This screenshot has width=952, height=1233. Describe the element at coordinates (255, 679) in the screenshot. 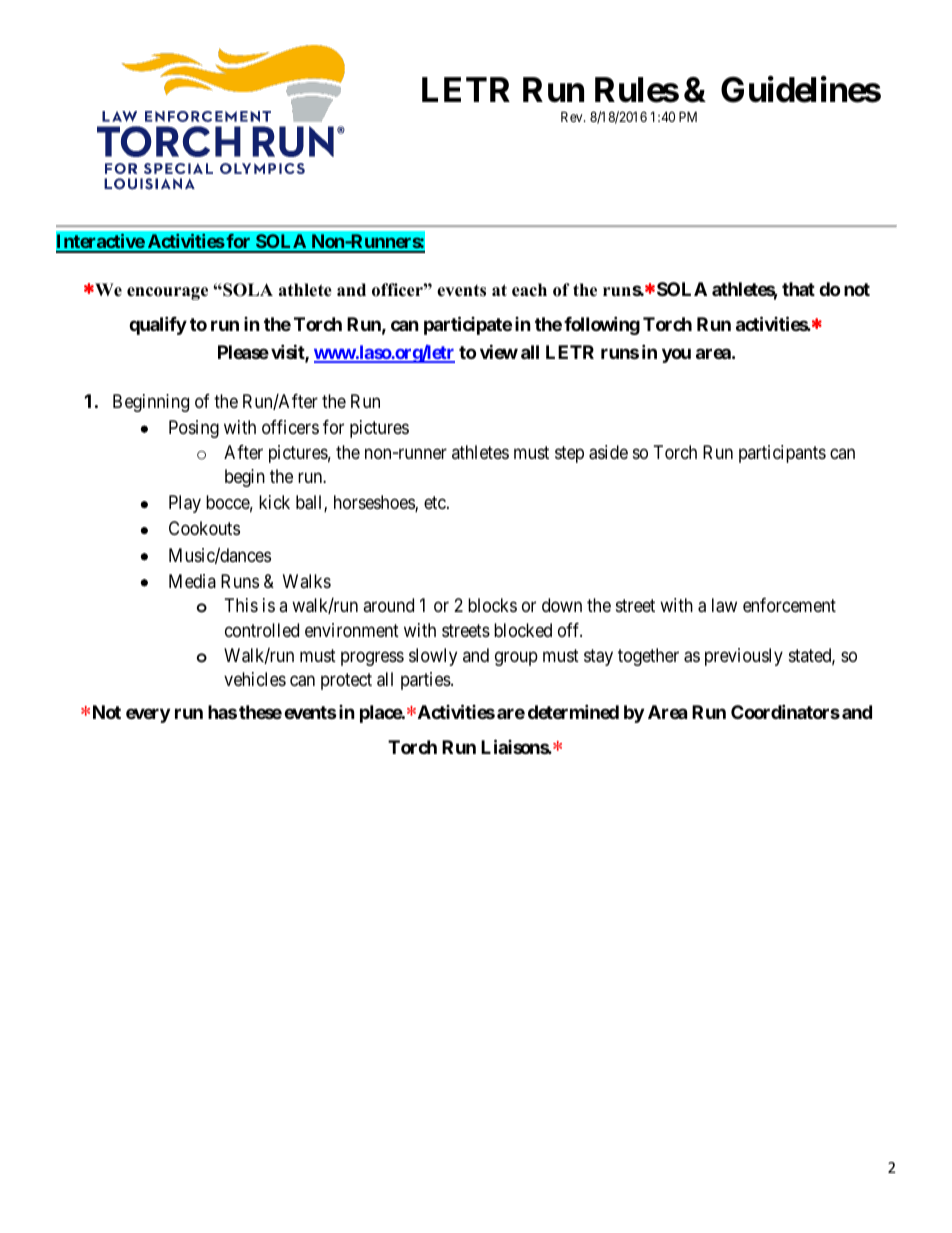

I see `vehicles` at that location.
